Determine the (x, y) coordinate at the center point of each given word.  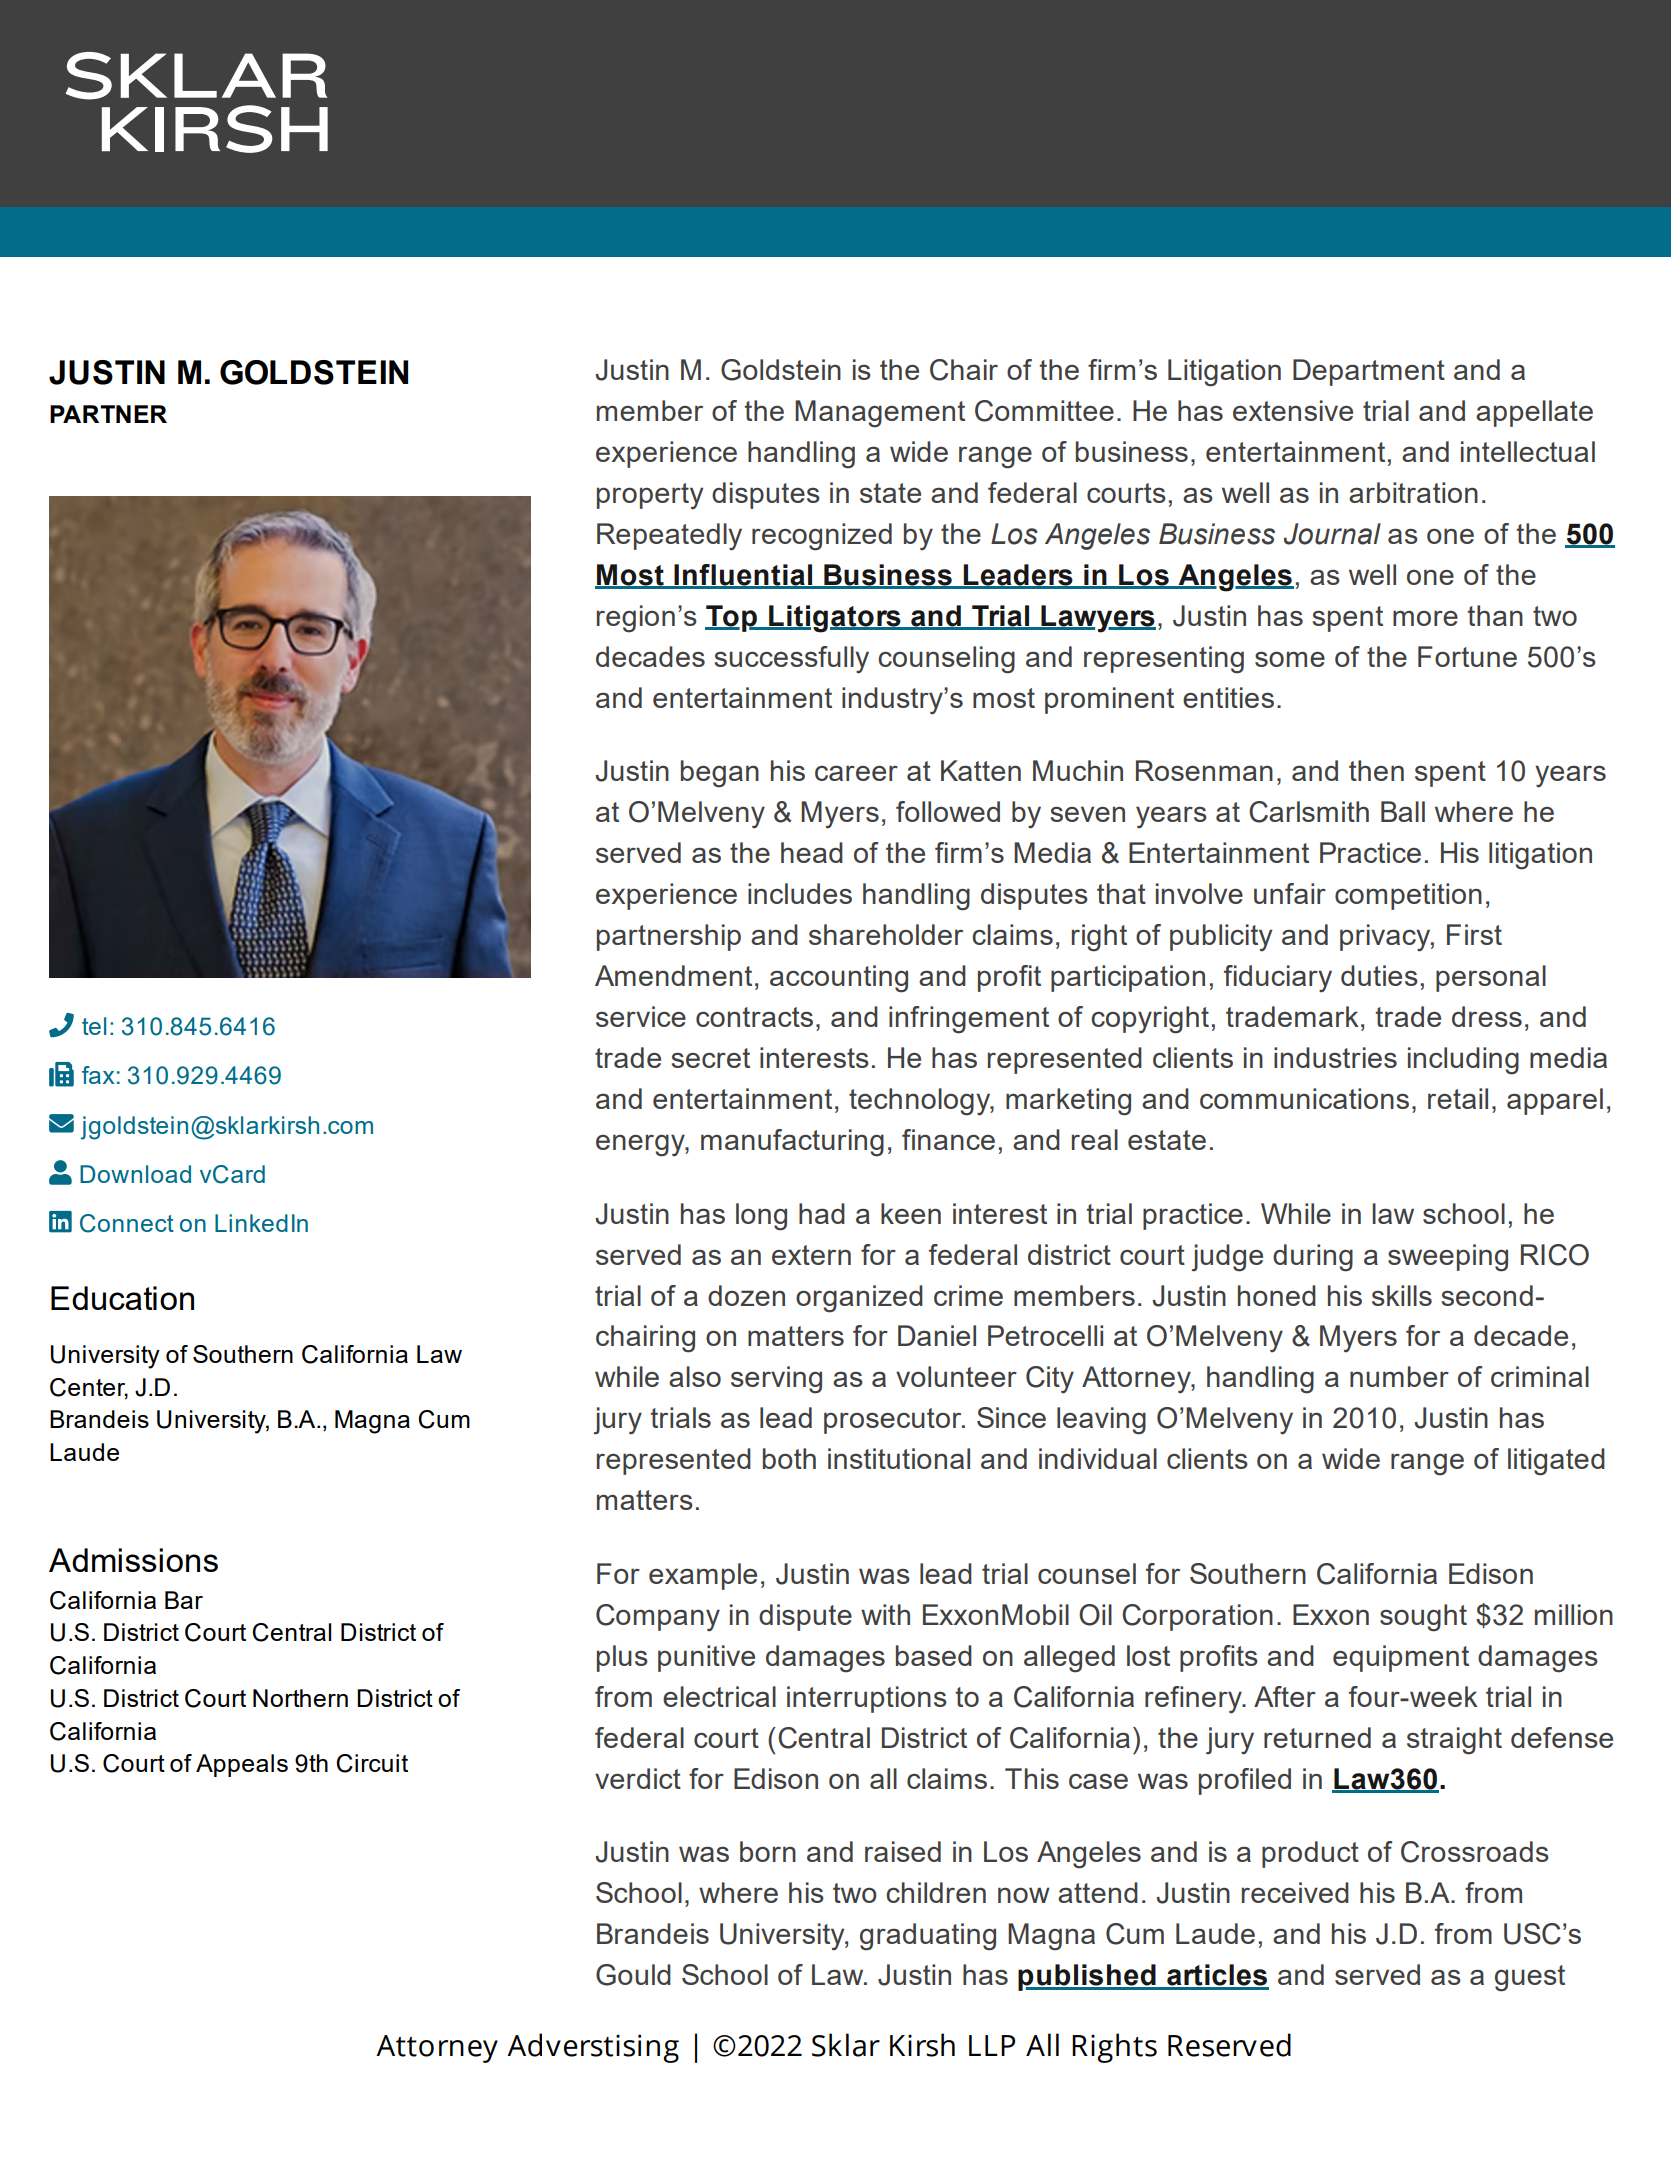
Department (1369, 372)
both (789, 1458)
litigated (1556, 1462)
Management (880, 414)
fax (98, 1075)
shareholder (886, 934)
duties (1379, 975)
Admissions (133, 1560)
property (650, 496)
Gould (633, 1975)
